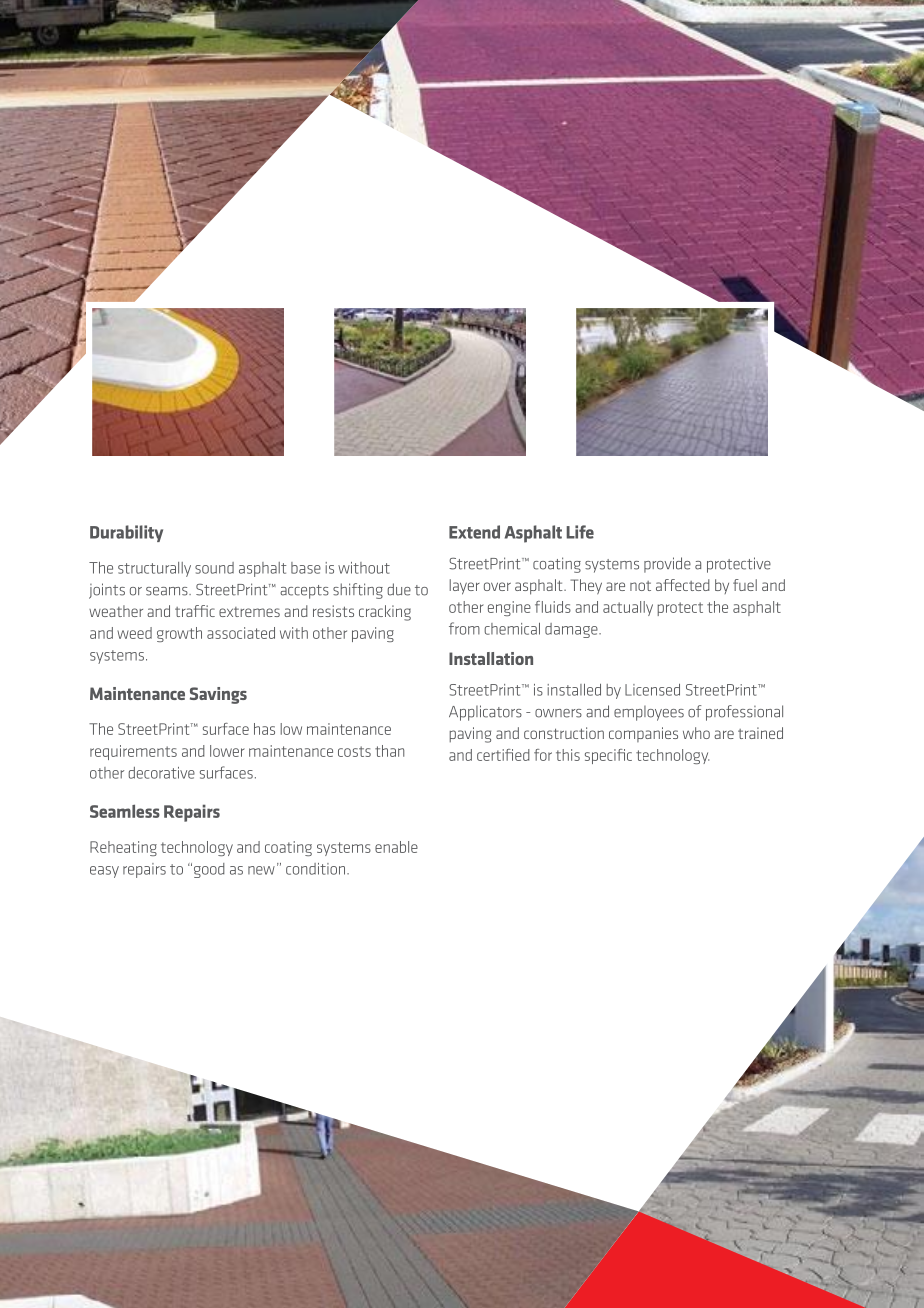 The image size is (924, 1308). Describe the element at coordinates (628, 608) in the image. I see `actually` at that location.
